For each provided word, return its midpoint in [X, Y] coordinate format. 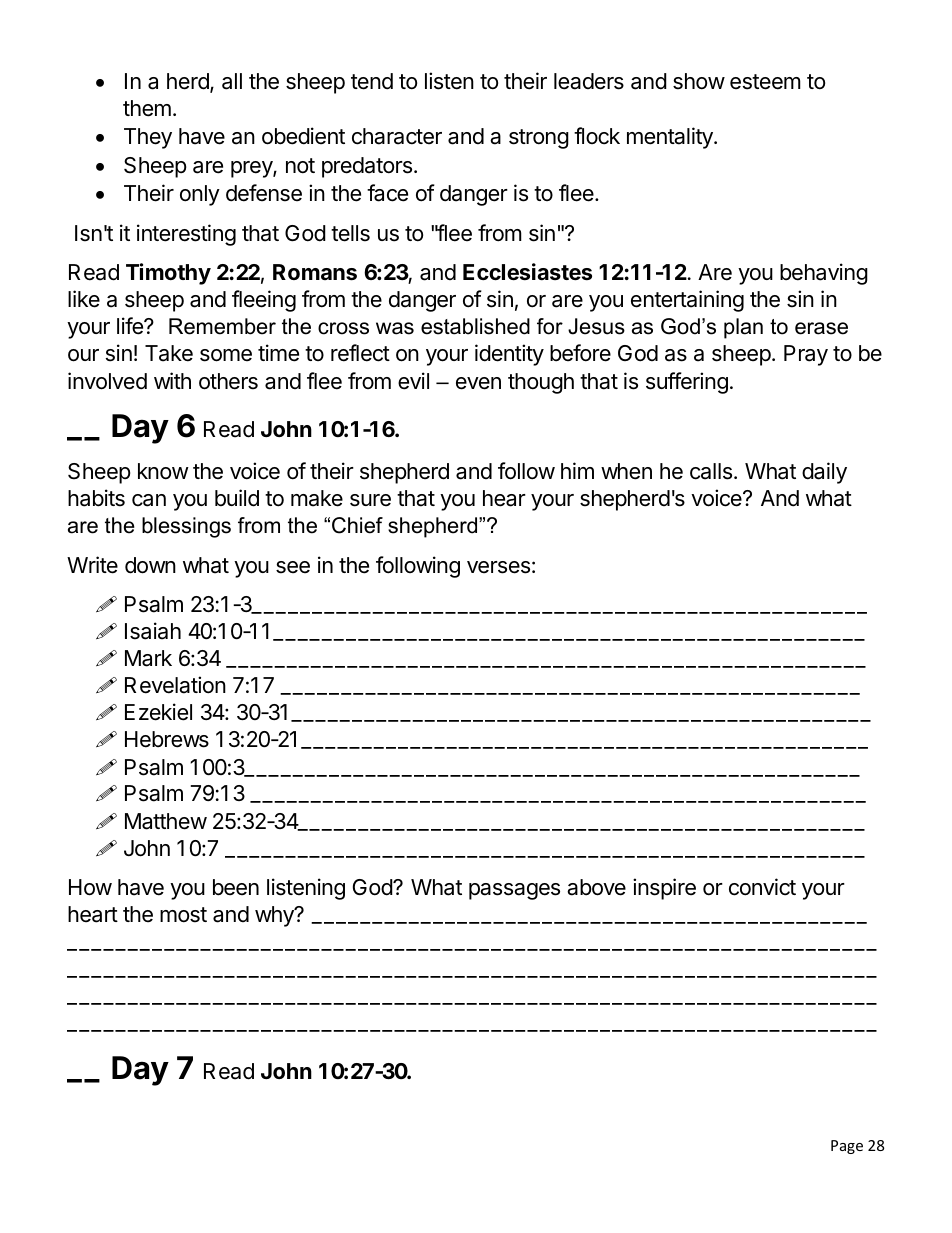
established [475, 326]
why [275, 916]
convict [762, 887]
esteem [765, 82]
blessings [186, 527]
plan [743, 328]
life [131, 326]
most [183, 915]
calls [711, 471]
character [397, 136]
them [147, 108]
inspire [664, 889]
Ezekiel [158, 712]
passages [514, 891]
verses [498, 567]
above [596, 887]
